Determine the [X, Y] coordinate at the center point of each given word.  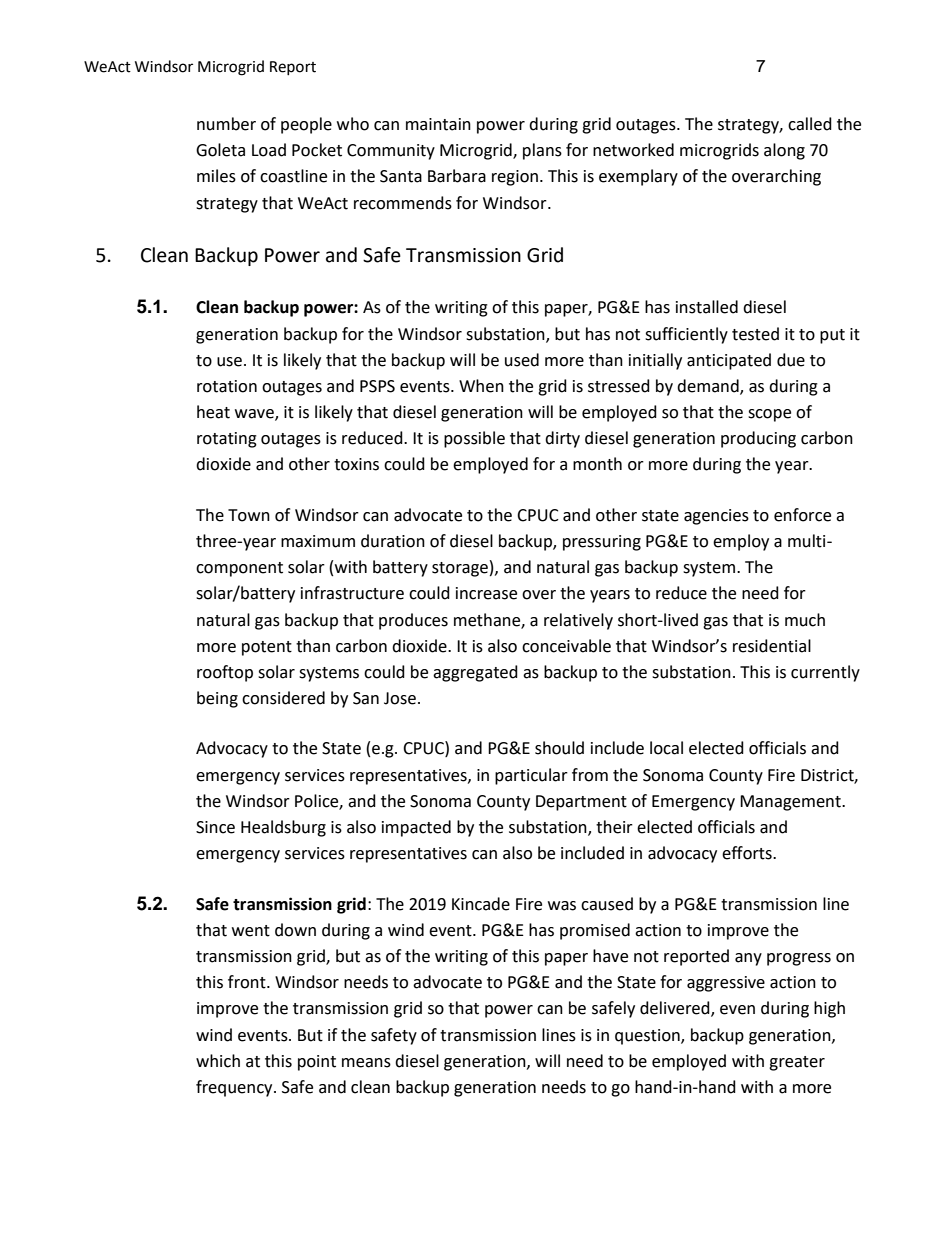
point [317, 1063]
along [784, 151]
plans [542, 151]
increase [486, 593]
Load [269, 150]
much [805, 620]
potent [267, 648]
